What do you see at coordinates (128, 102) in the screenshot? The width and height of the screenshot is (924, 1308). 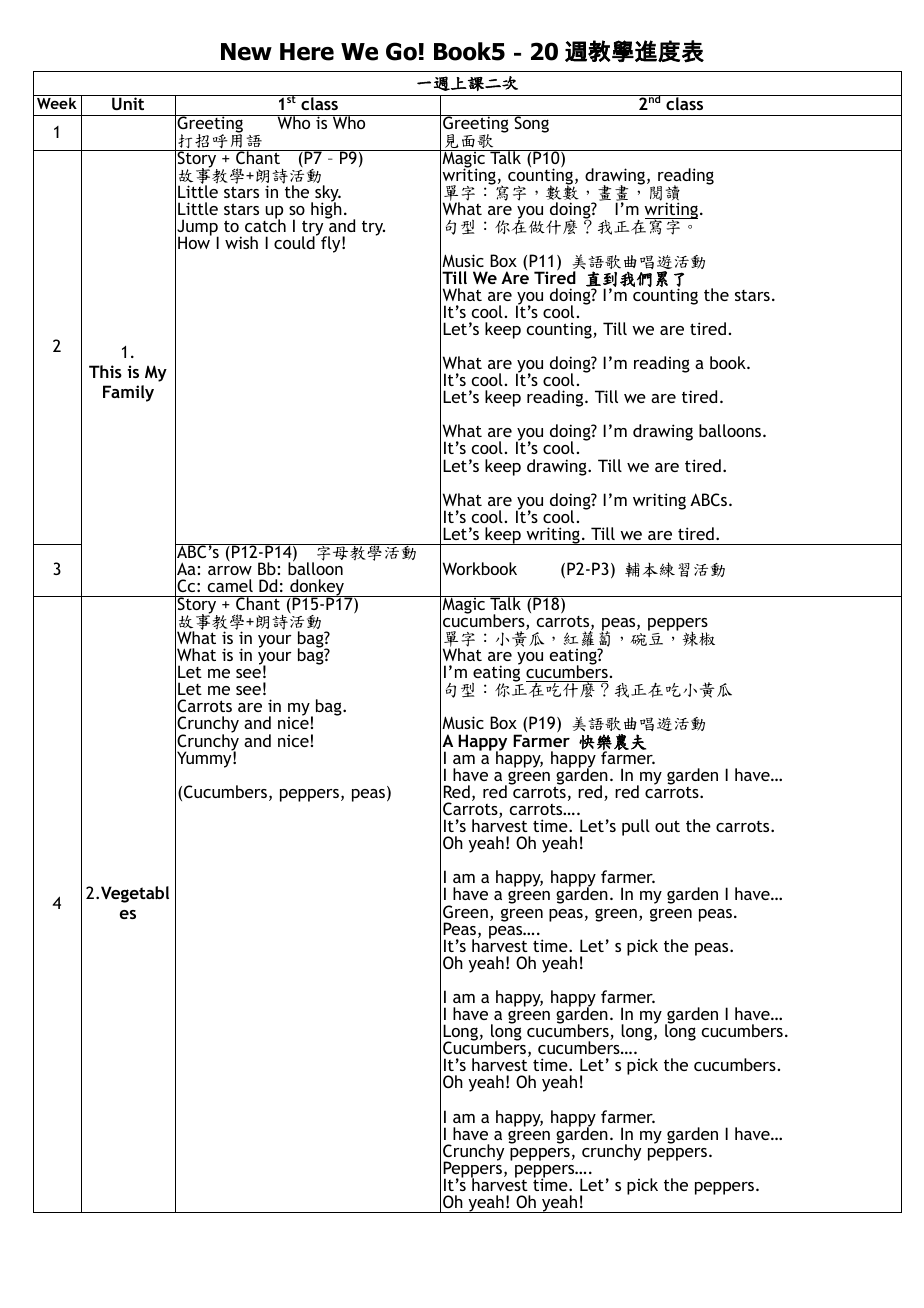 I see `Unit` at bounding box center [128, 102].
